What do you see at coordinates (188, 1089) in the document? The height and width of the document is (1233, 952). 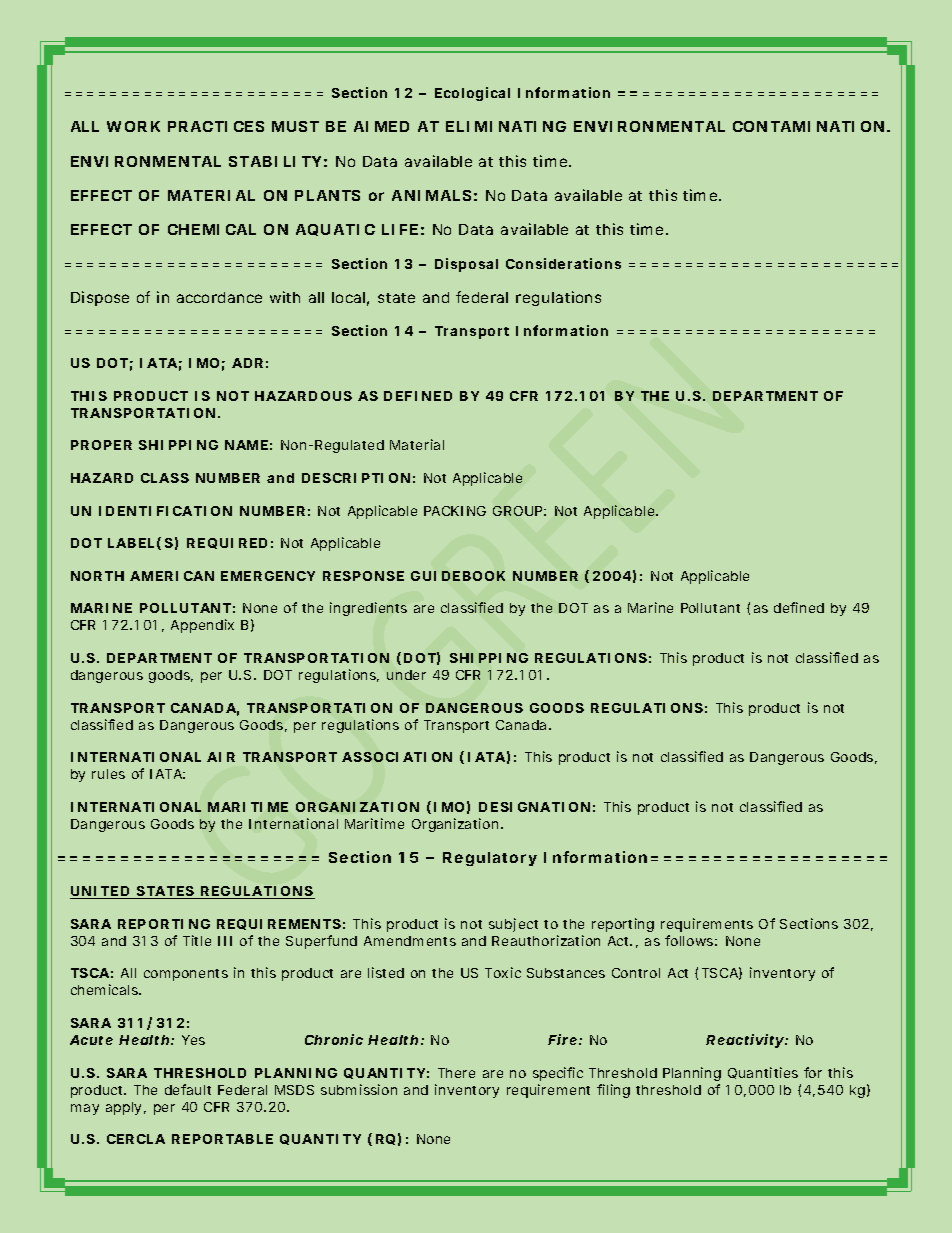 I see `default` at bounding box center [188, 1089].
